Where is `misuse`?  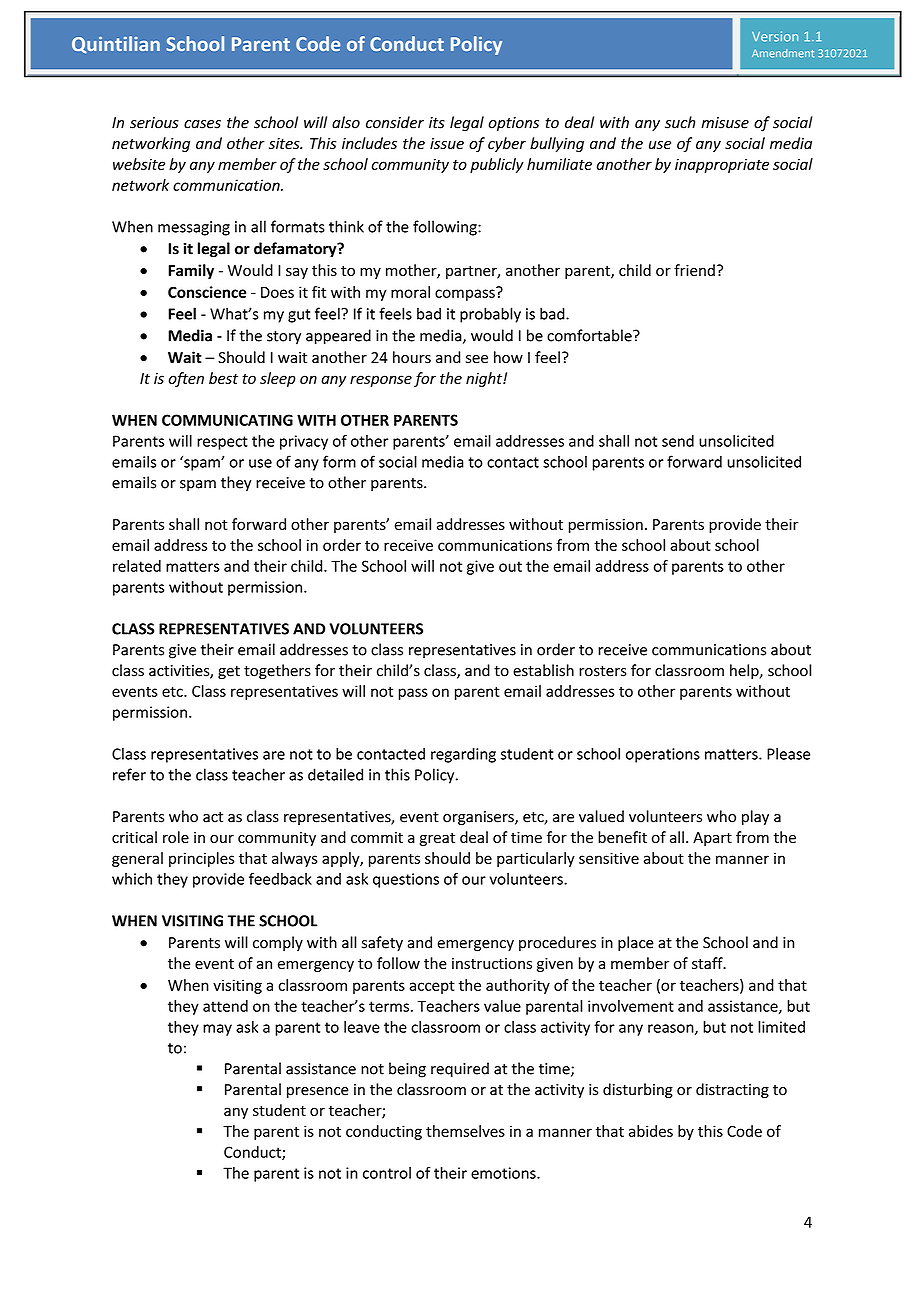
misuse is located at coordinates (725, 123).
